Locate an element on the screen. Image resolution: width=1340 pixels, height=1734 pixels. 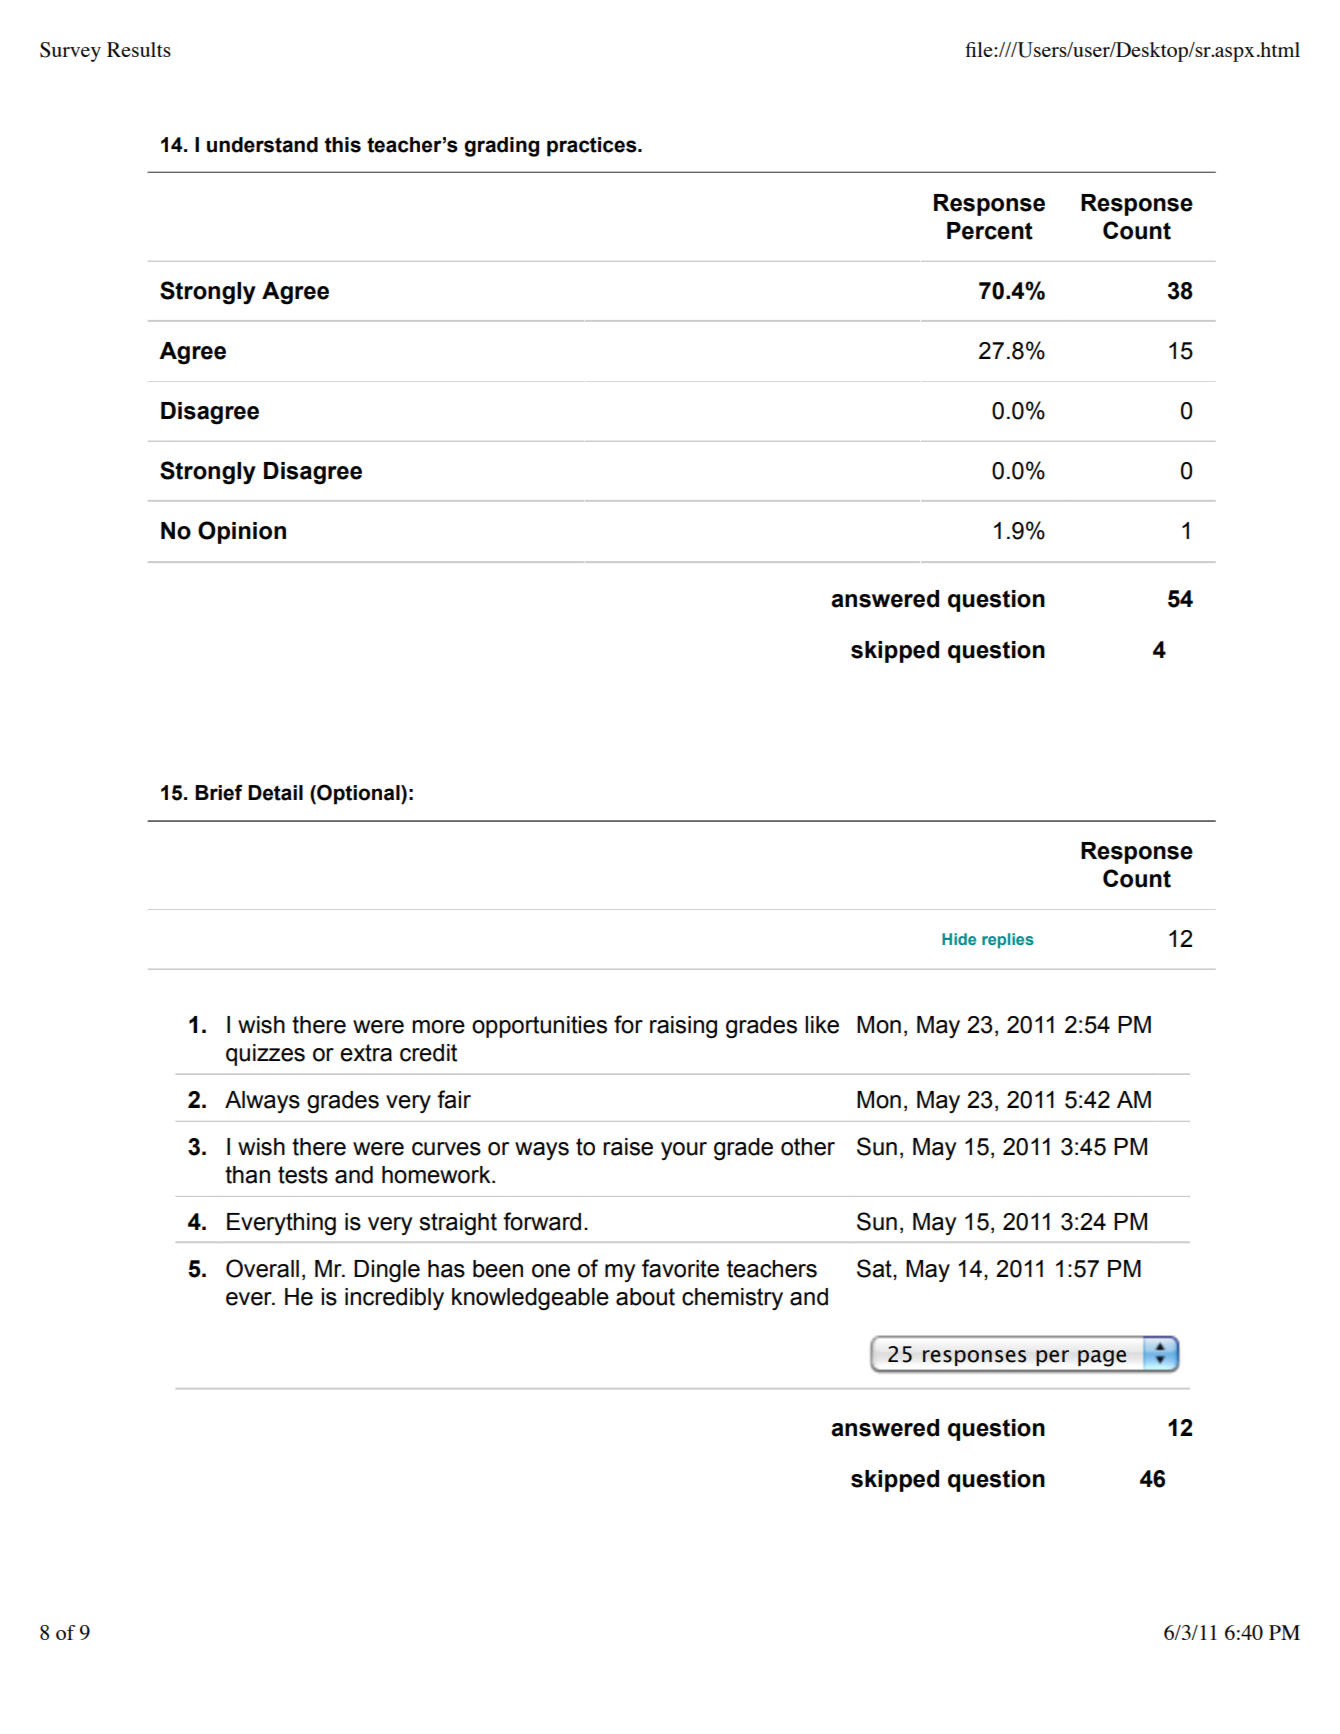
replies is located at coordinates (1008, 941).
